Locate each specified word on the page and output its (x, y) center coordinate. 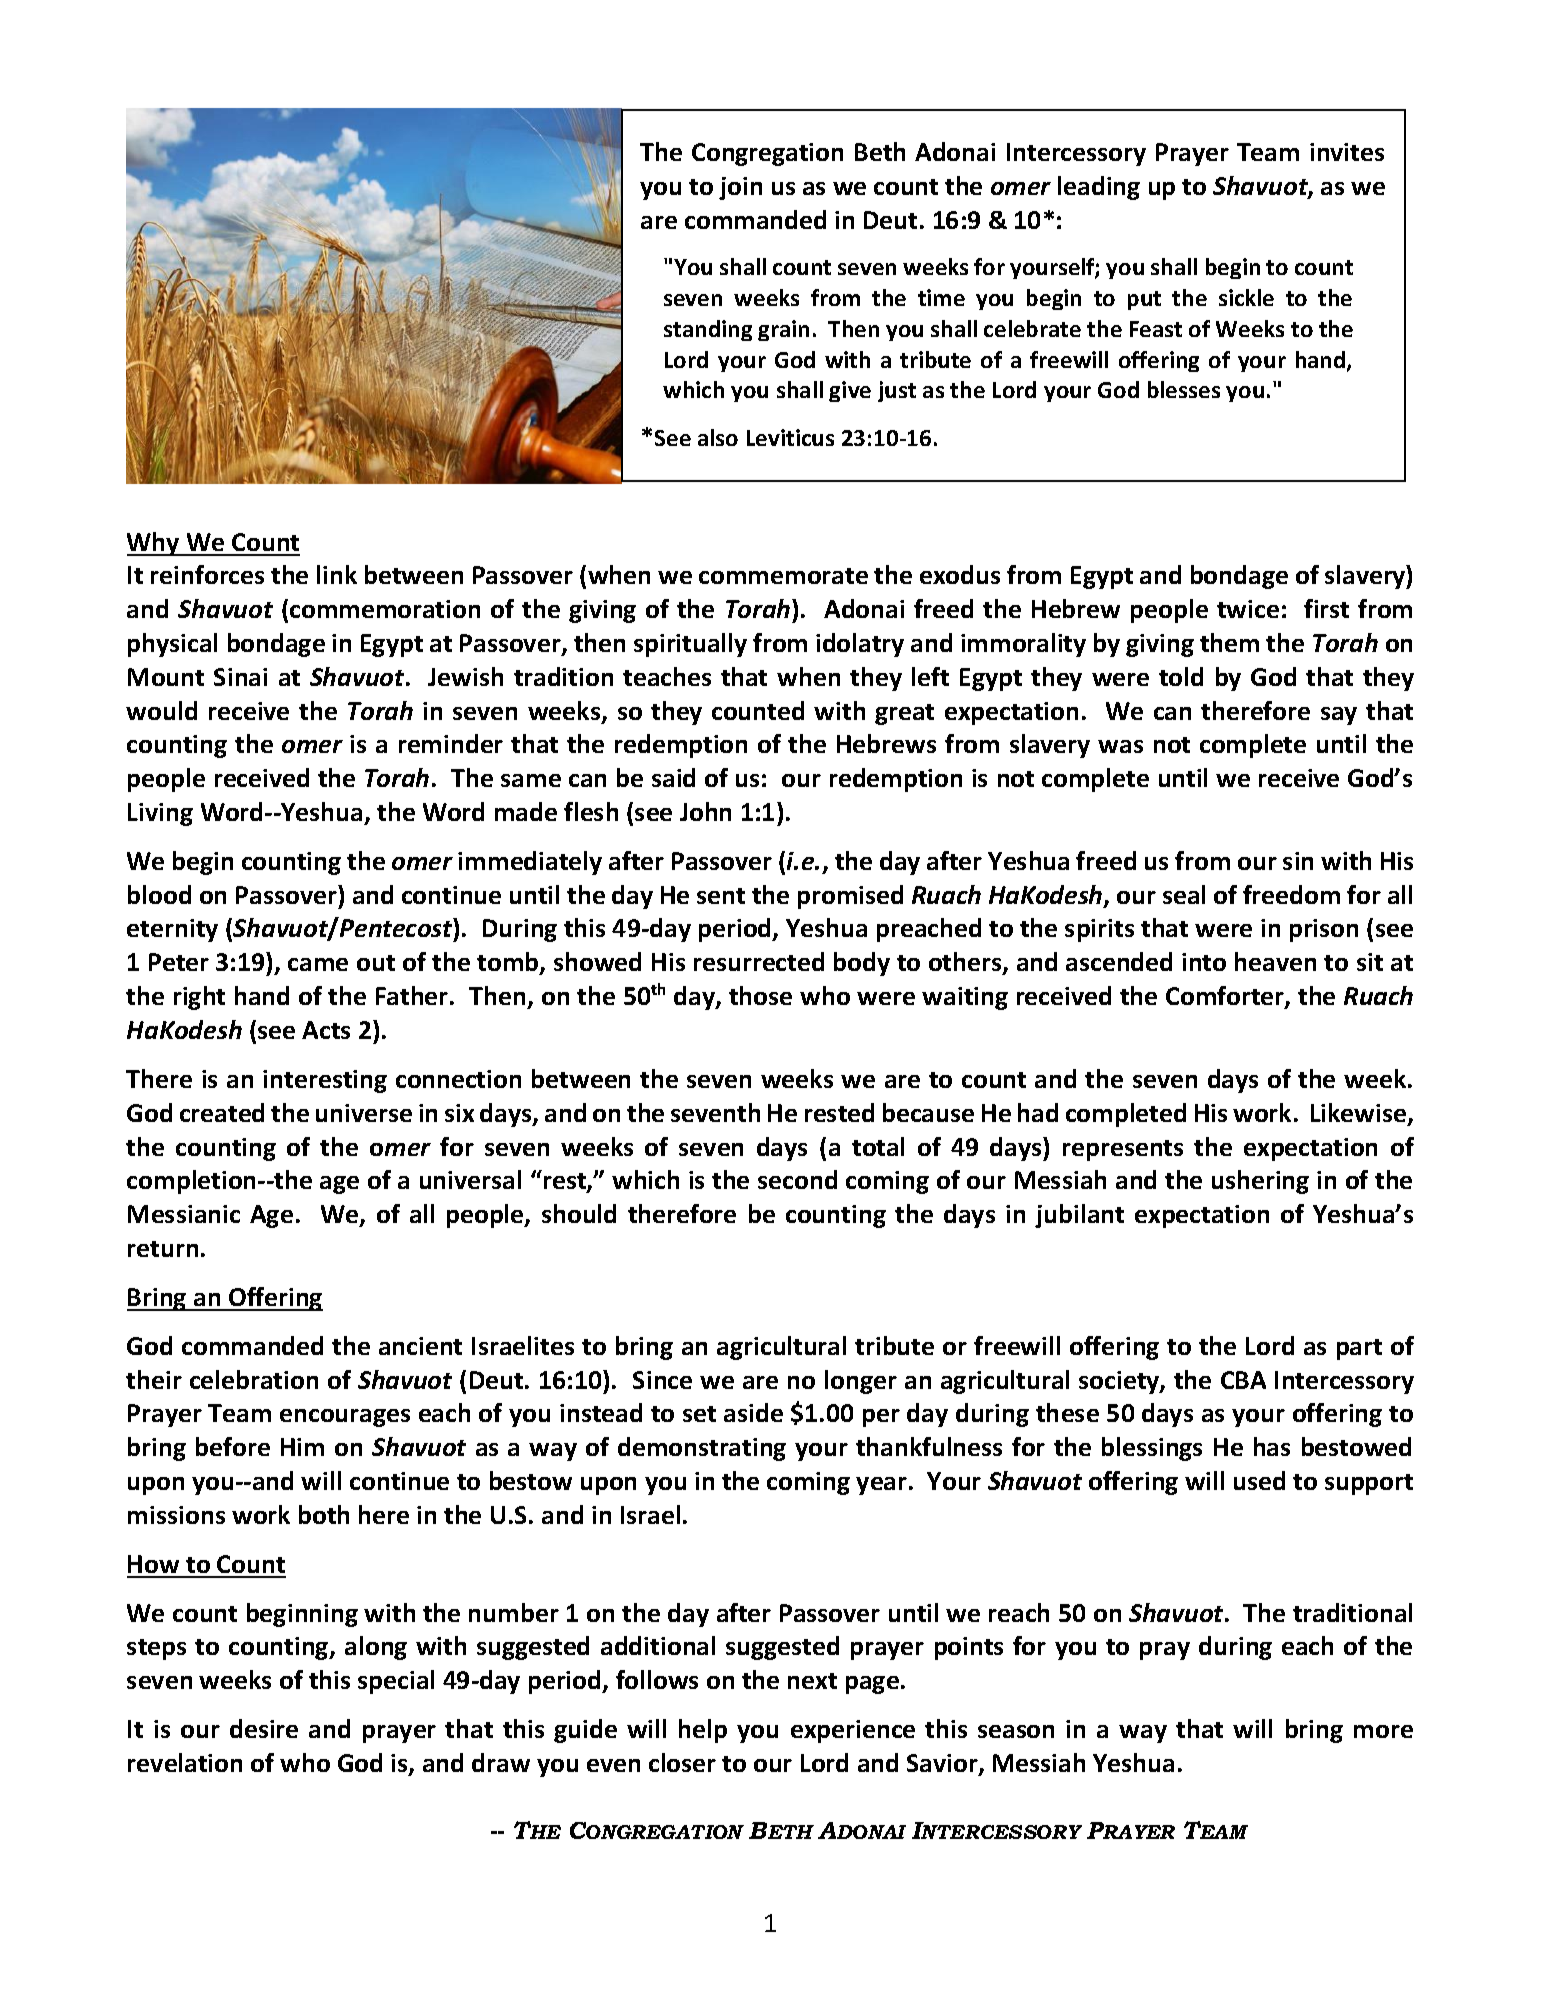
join (740, 188)
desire (264, 1728)
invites (1347, 152)
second (797, 1179)
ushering (1260, 1182)
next (812, 1681)
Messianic (184, 1214)
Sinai (240, 677)
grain (783, 330)
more (1383, 1731)
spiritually (690, 645)
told (1181, 676)
